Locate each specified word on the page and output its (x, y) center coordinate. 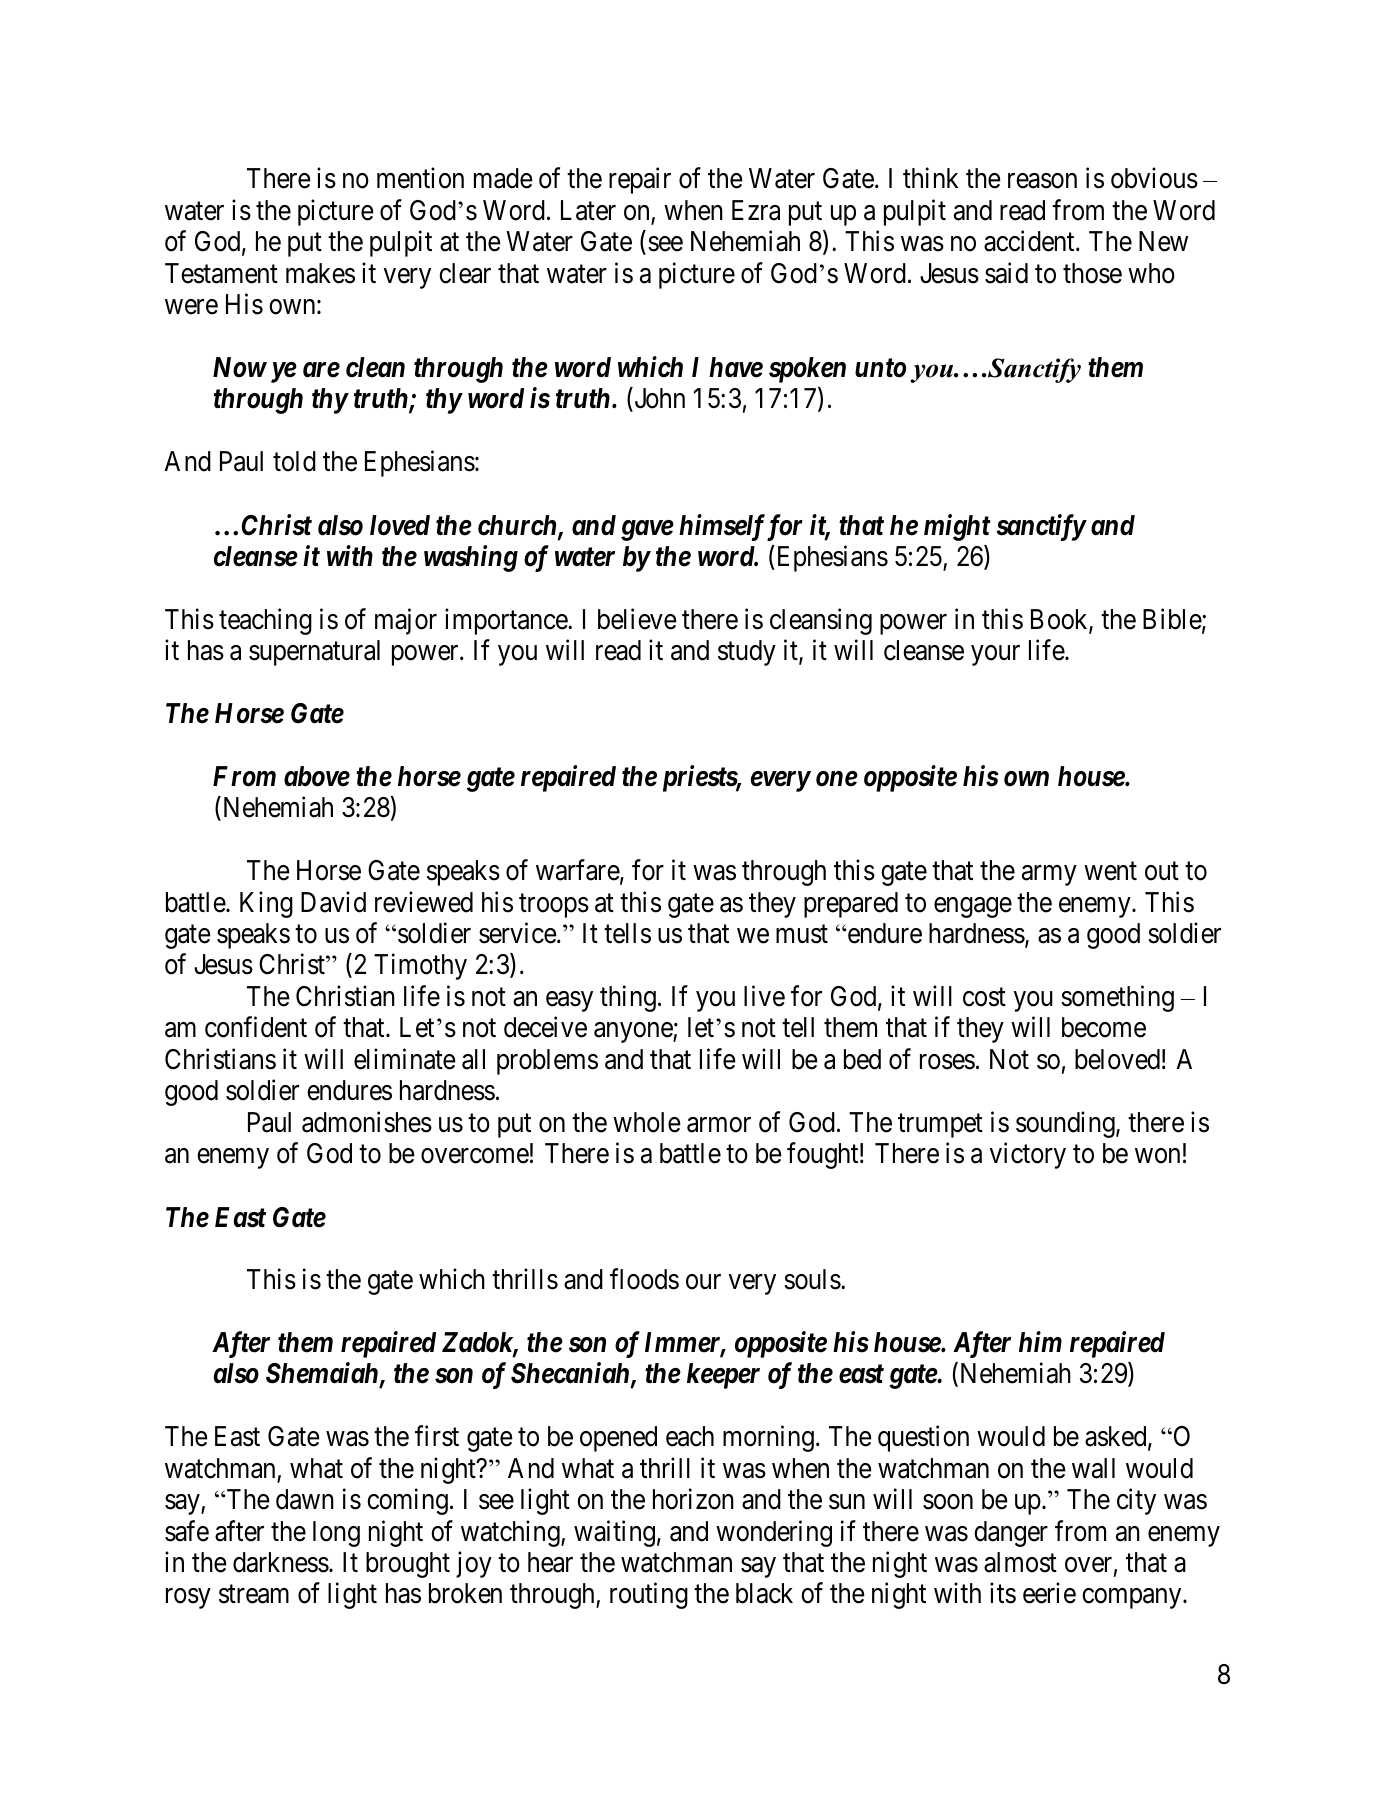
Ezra (756, 210)
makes (320, 273)
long (336, 1534)
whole (647, 1122)
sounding (1066, 1124)
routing (649, 1596)
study (747, 653)
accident (1030, 241)
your (995, 655)
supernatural (314, 653)
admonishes (367, 1122)
